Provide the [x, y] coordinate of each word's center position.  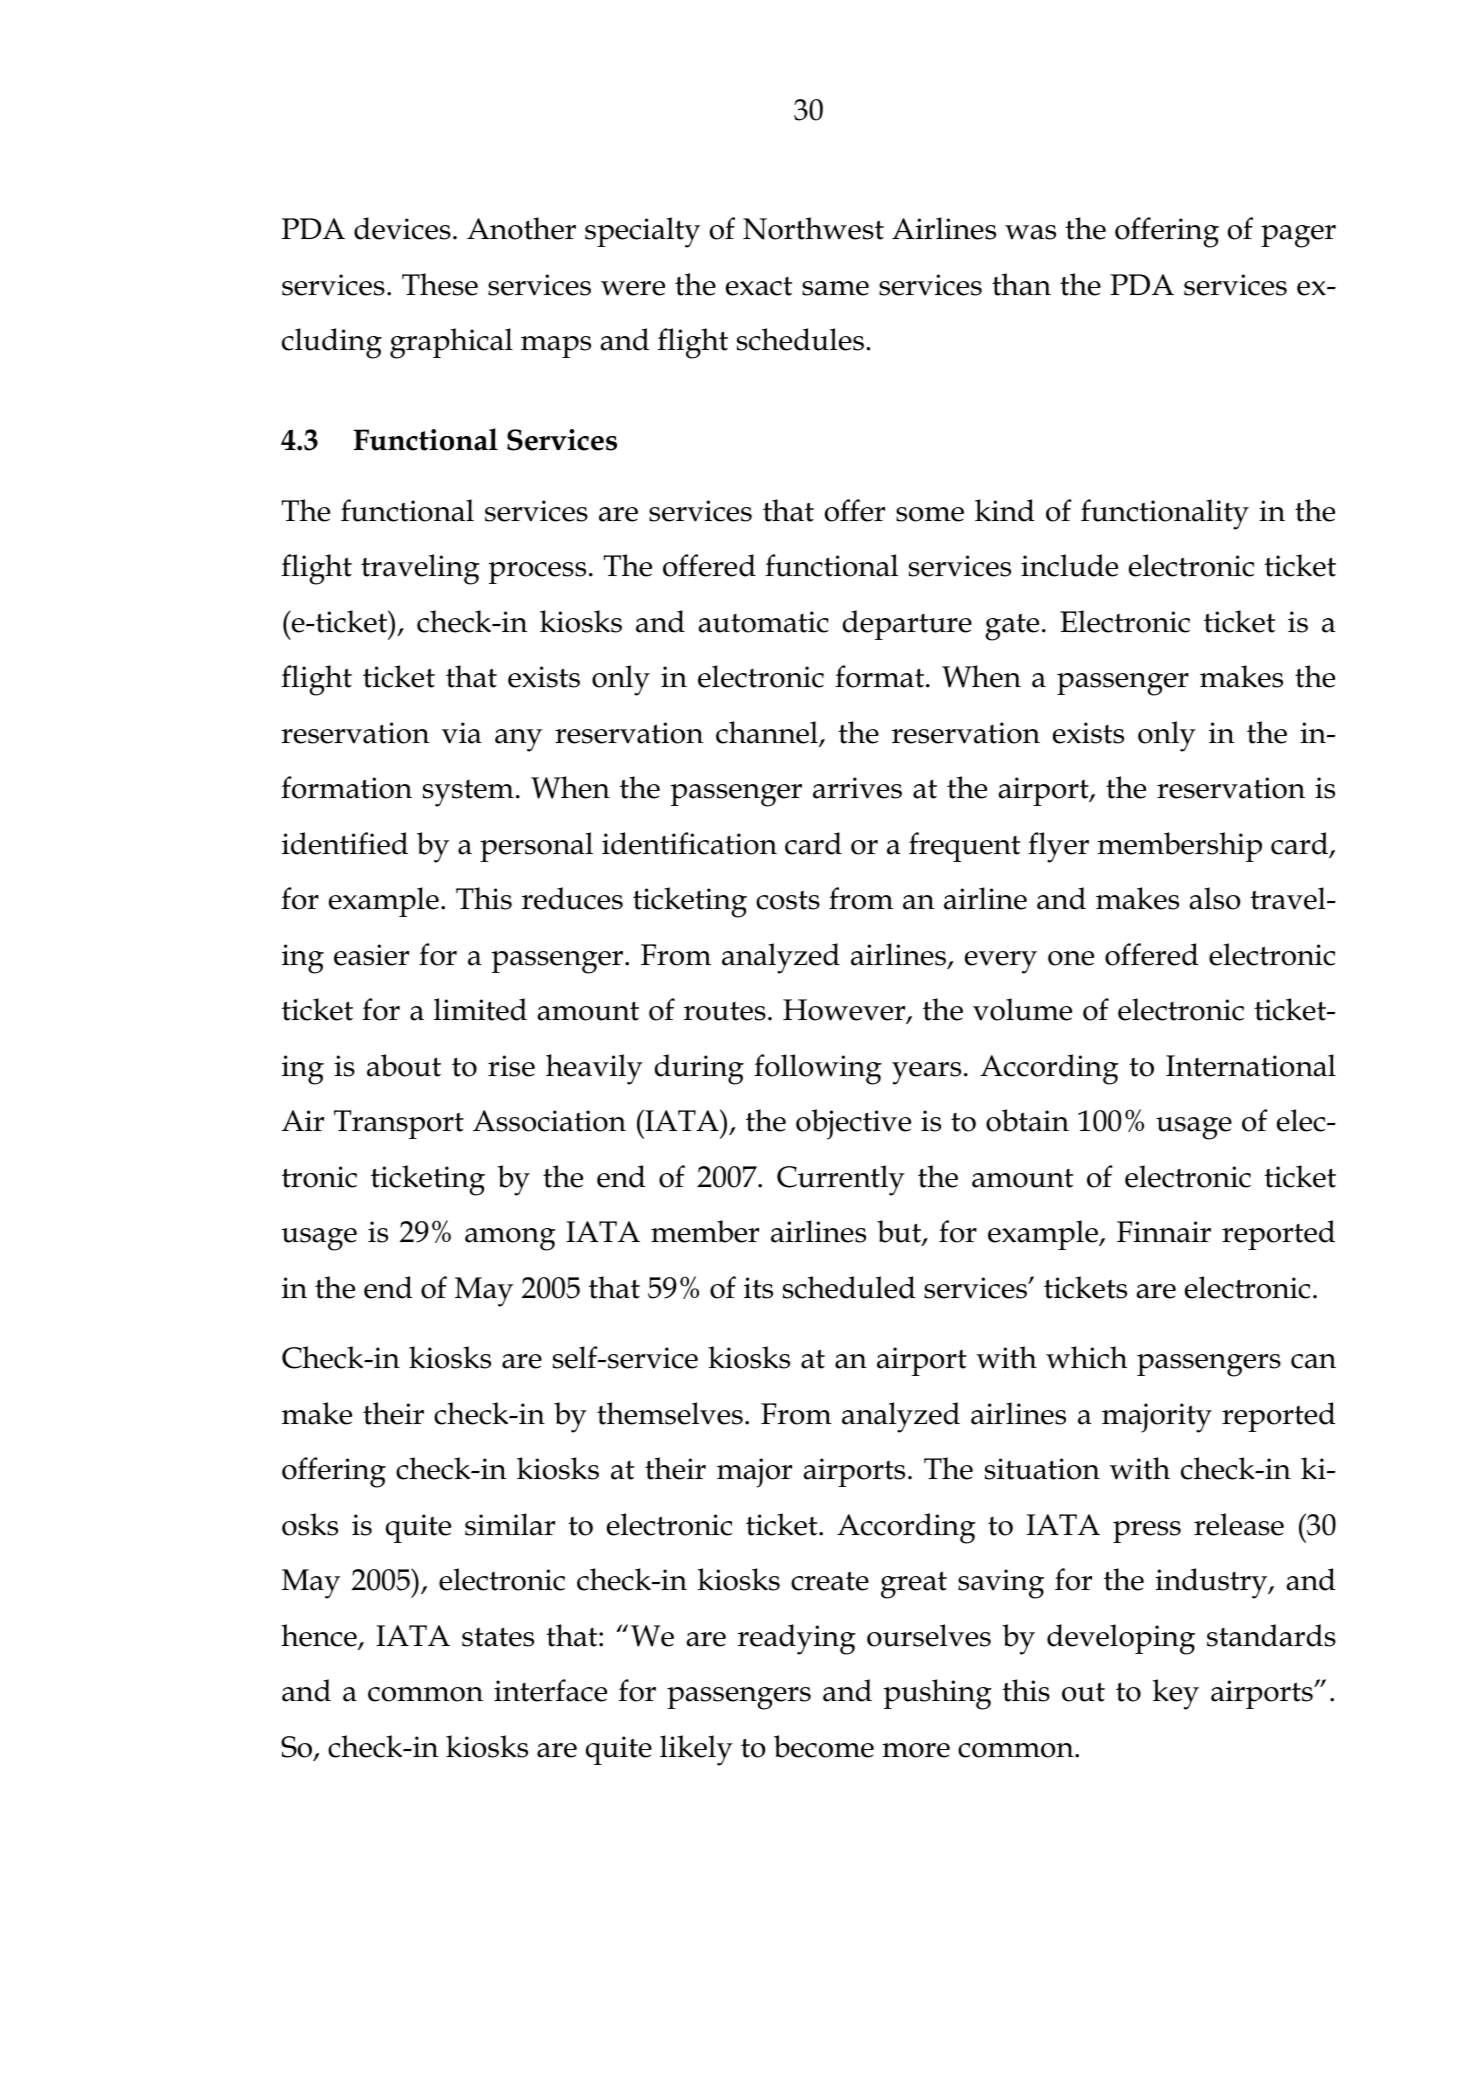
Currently [841, 1180]
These [440, 284]
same [835, 288]
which [1086, 1357]
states [498, 1637]
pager [1298, 236]
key [1176, 1694]
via [462, 733]
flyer [1058, 847]
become [824, 1746]
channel [768, 733]
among [510, 1239]
